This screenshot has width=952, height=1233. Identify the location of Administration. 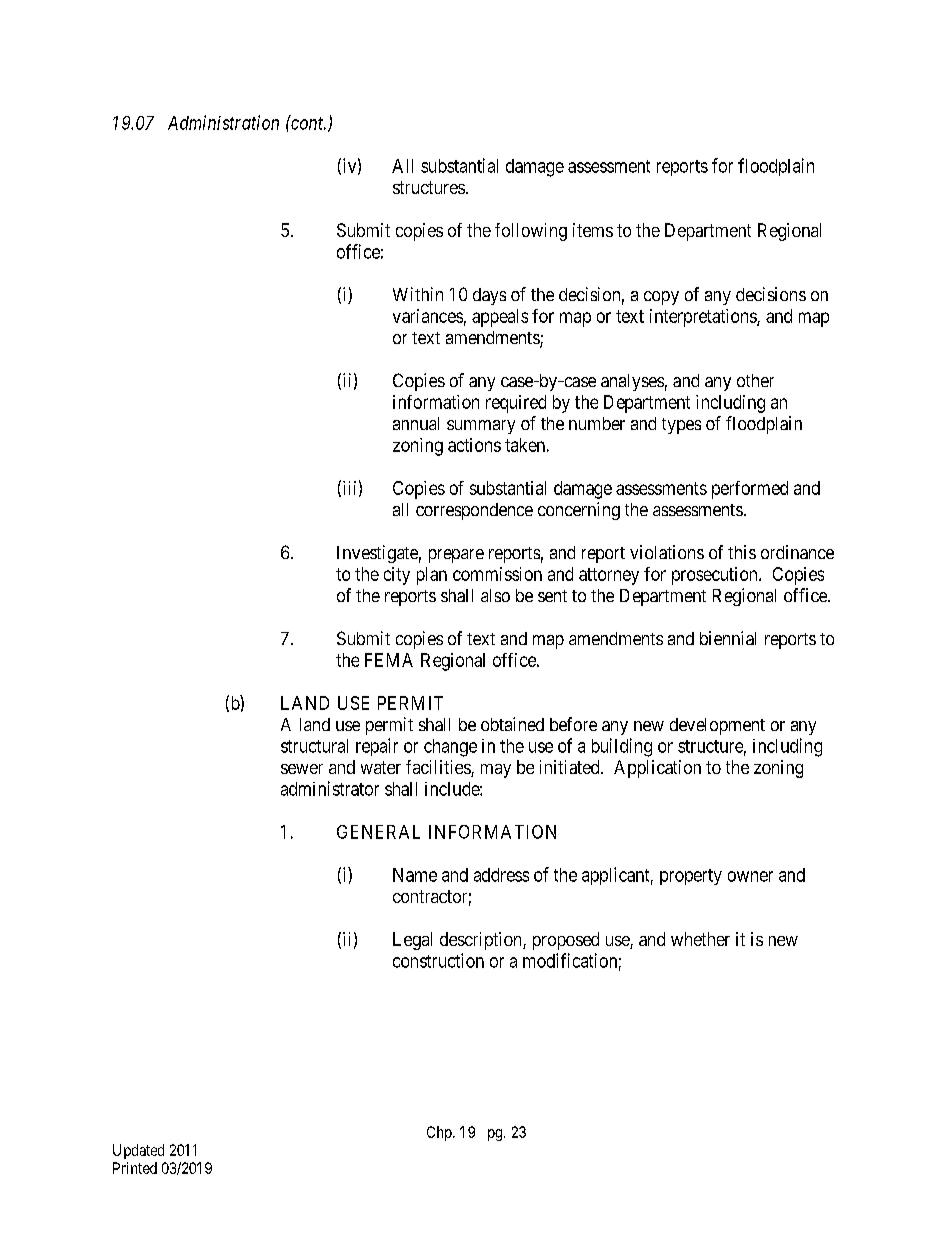
(223, 122).
